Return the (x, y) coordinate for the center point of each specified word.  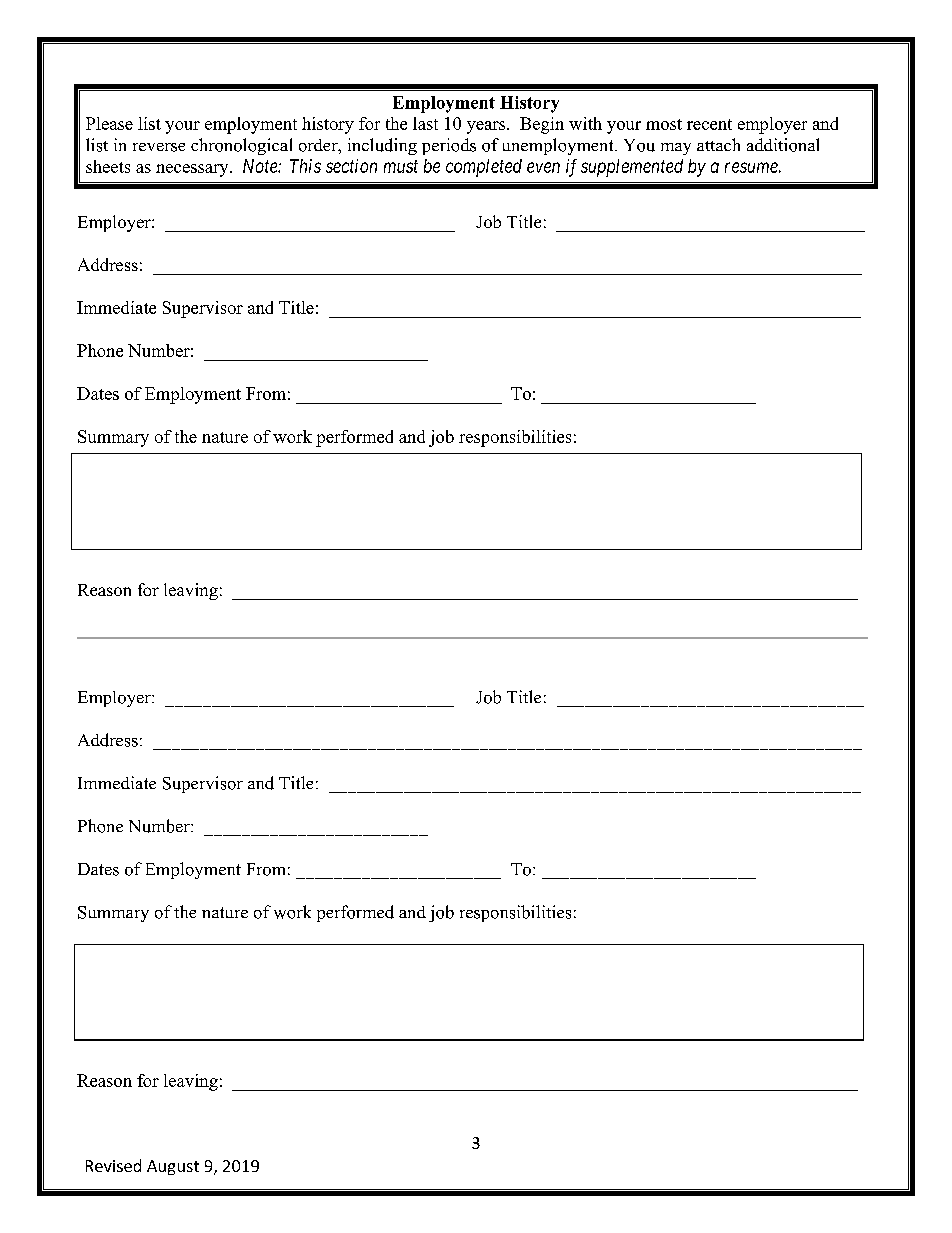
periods (449, 146)
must (401, 166)
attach (718, 144)
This (305, 166)
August (173, 1167)
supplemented (632, 168)
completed (484, 168)
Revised (113, 1165)
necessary (193, 170)
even (543, 167)
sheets (108, 166)
